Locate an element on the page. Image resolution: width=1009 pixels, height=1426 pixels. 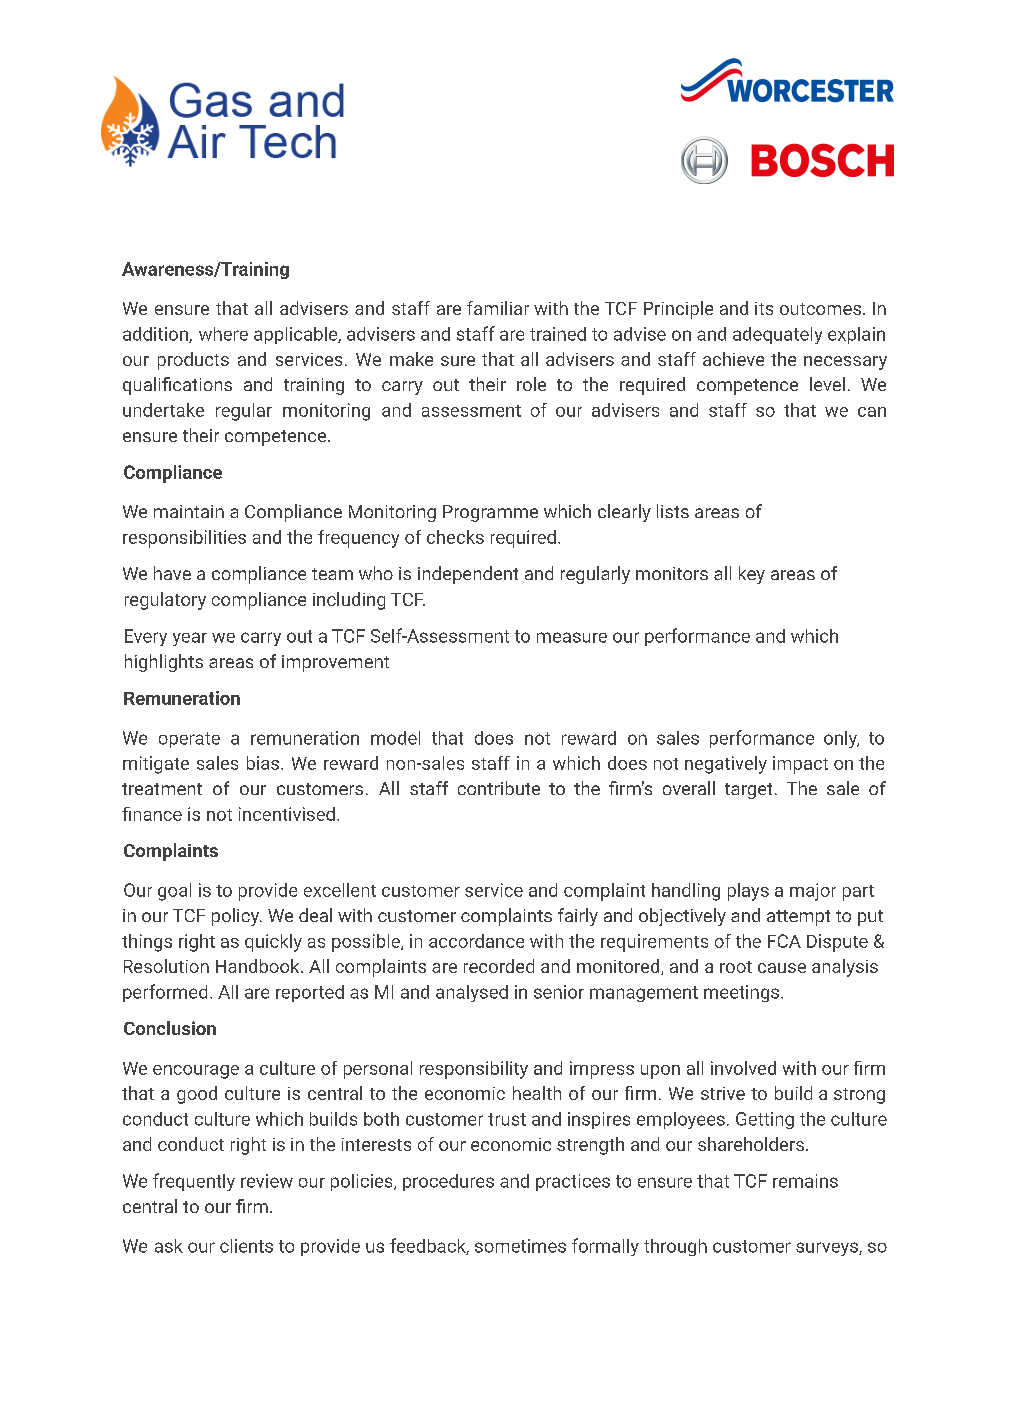
adequately is located at coordinates (777, 335).
